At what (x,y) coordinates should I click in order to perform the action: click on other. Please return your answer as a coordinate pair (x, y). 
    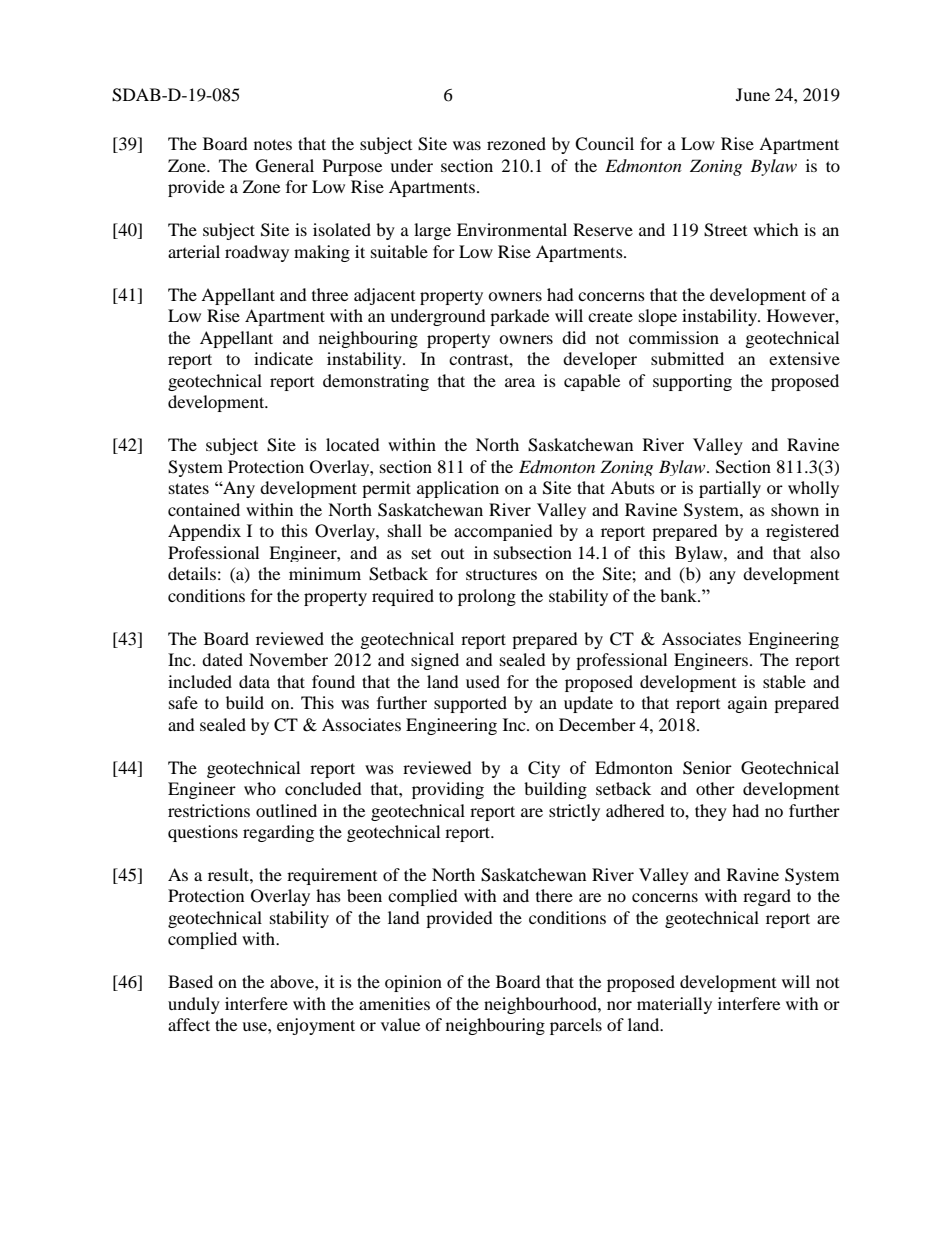
    Looking at the image, I should click on (715, 788).
